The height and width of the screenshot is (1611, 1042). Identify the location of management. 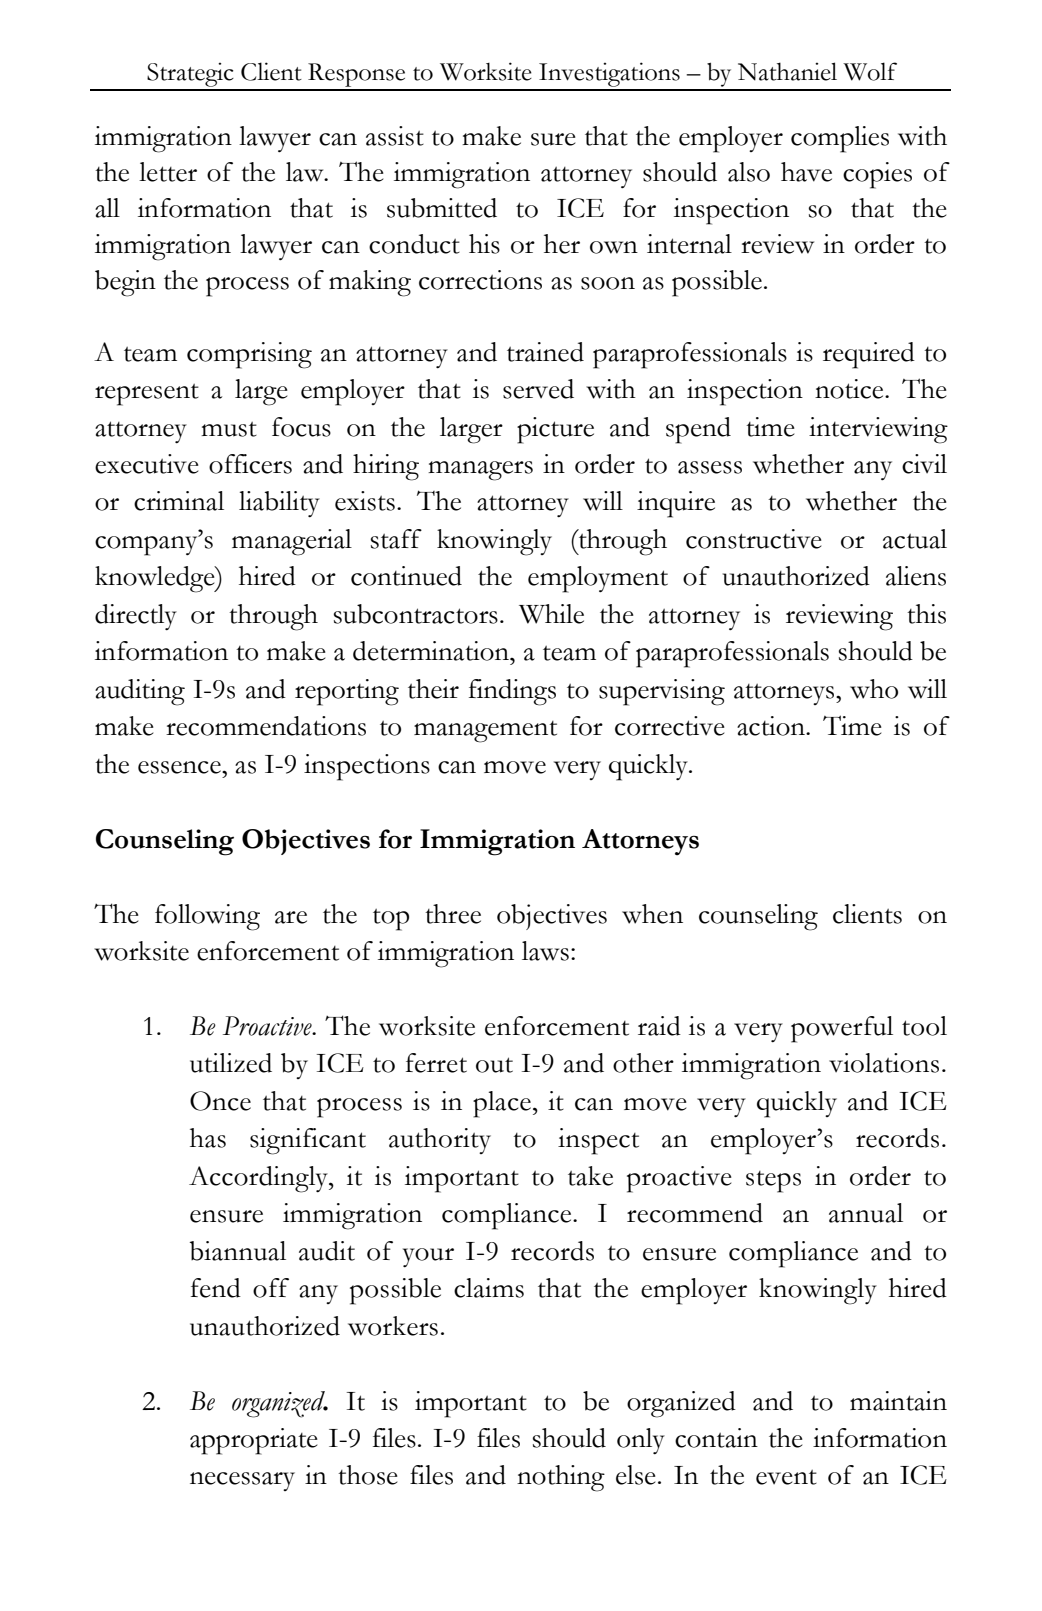
(485, 732).
